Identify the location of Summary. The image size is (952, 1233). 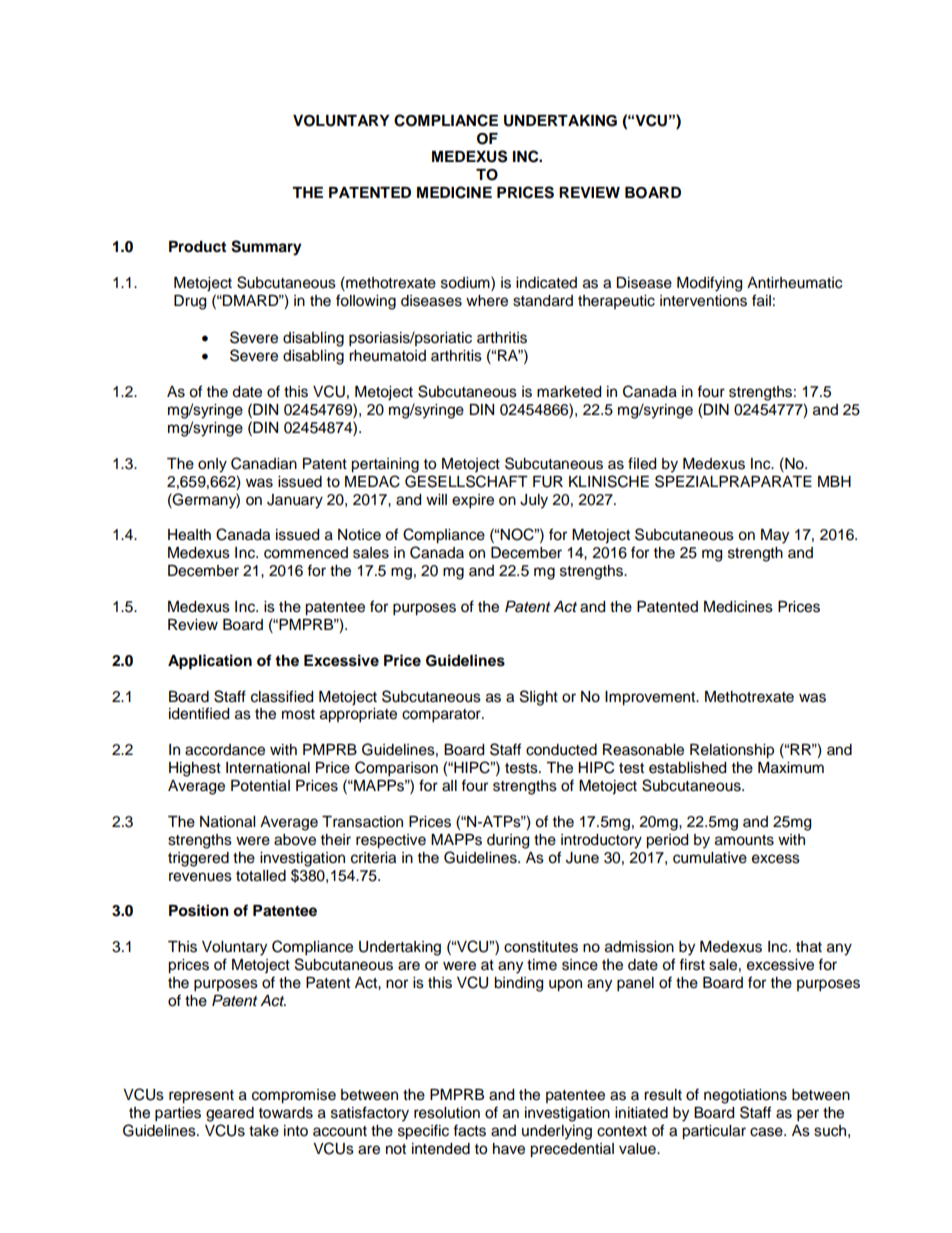
(266, 248).
